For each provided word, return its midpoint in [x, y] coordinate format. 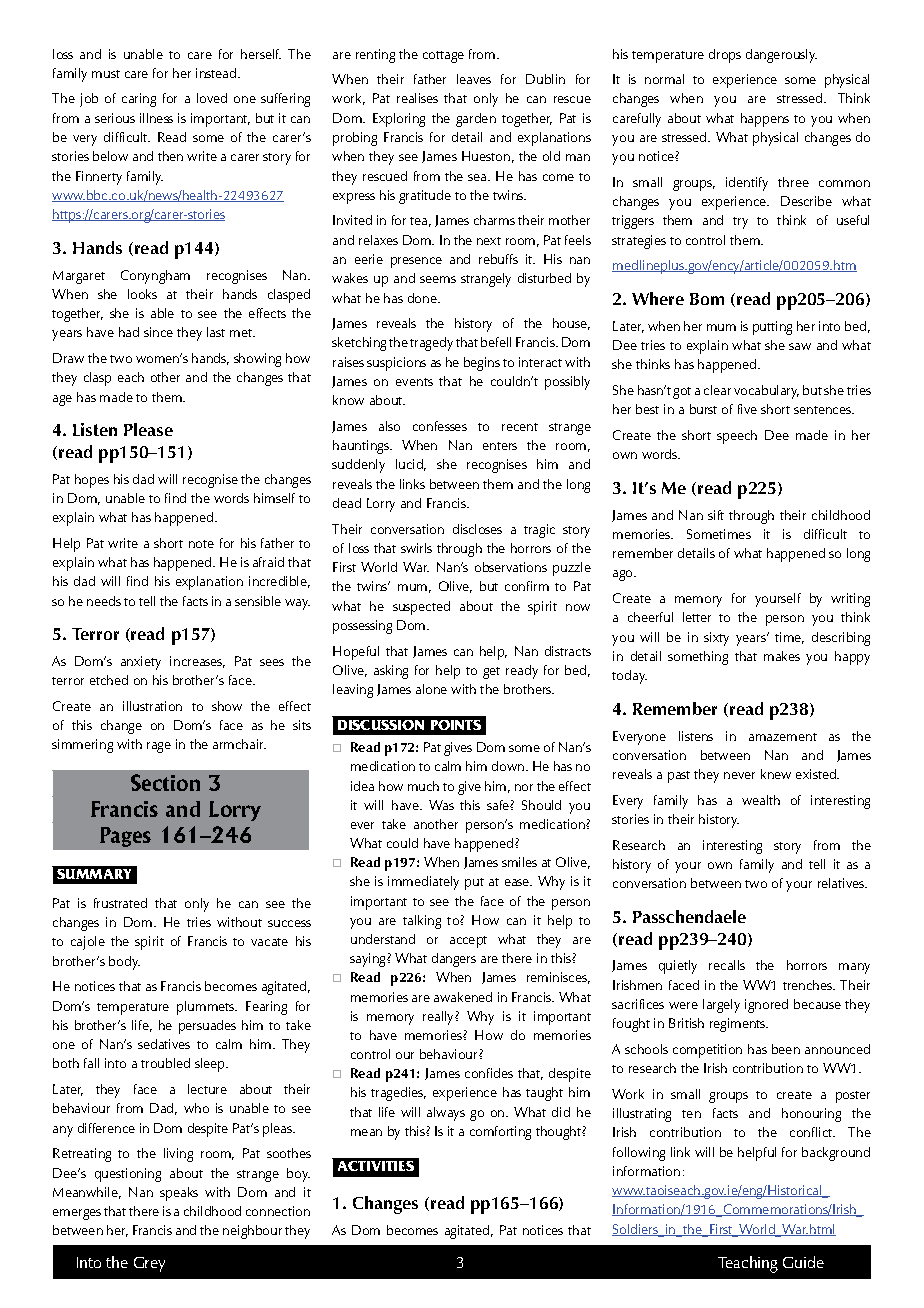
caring [139, 100]
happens [765, 120]
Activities [376, 1166]
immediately [423, 883]
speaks [179, 1194]
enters [500, 446]
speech [737, 437]
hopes [92, 481]
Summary [94, 874]
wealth [761, 800]
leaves [474, 79]
